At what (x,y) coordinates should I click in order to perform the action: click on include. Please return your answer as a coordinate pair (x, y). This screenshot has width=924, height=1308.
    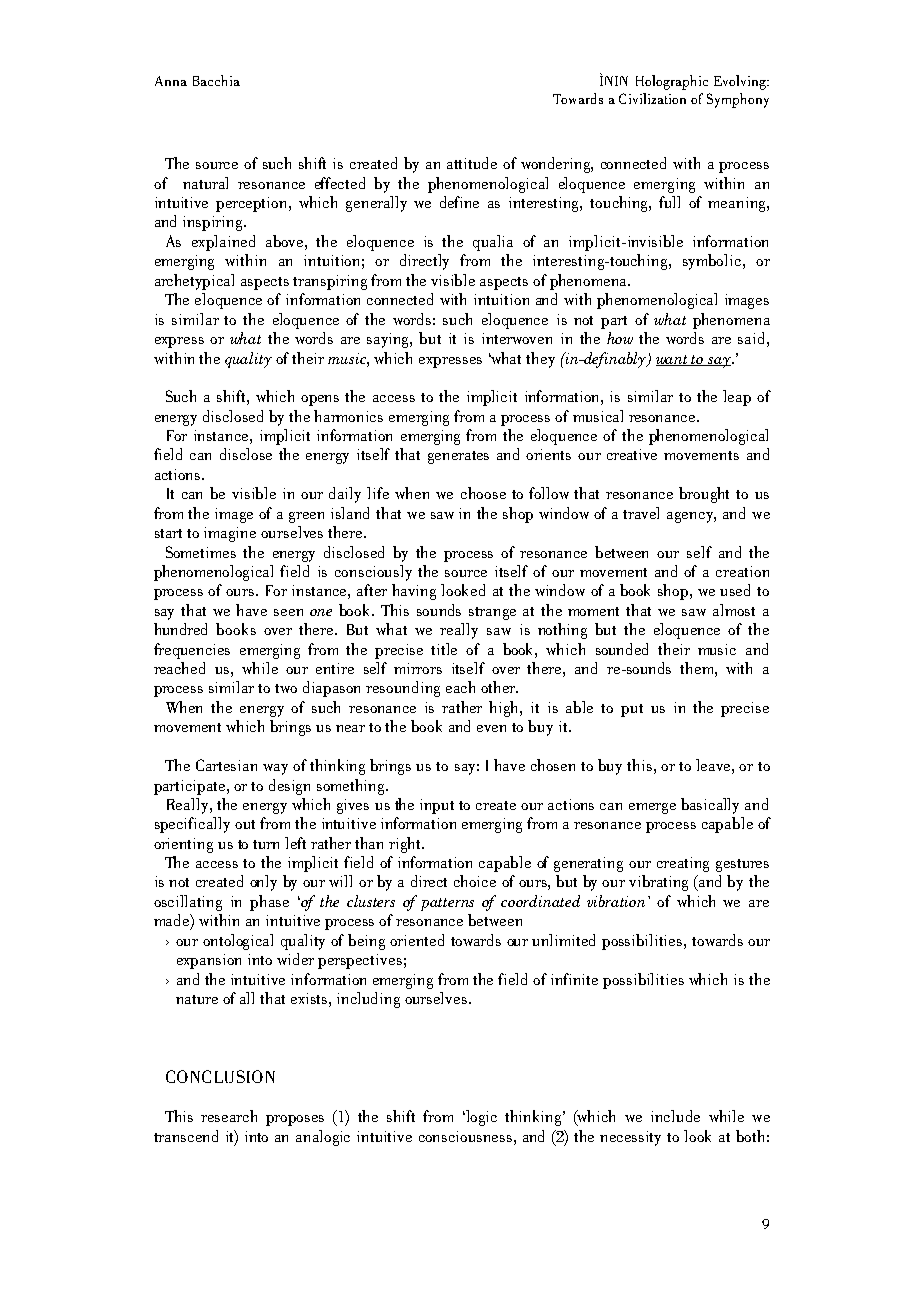
    Looking at the image, I should click on (675, 1116).
